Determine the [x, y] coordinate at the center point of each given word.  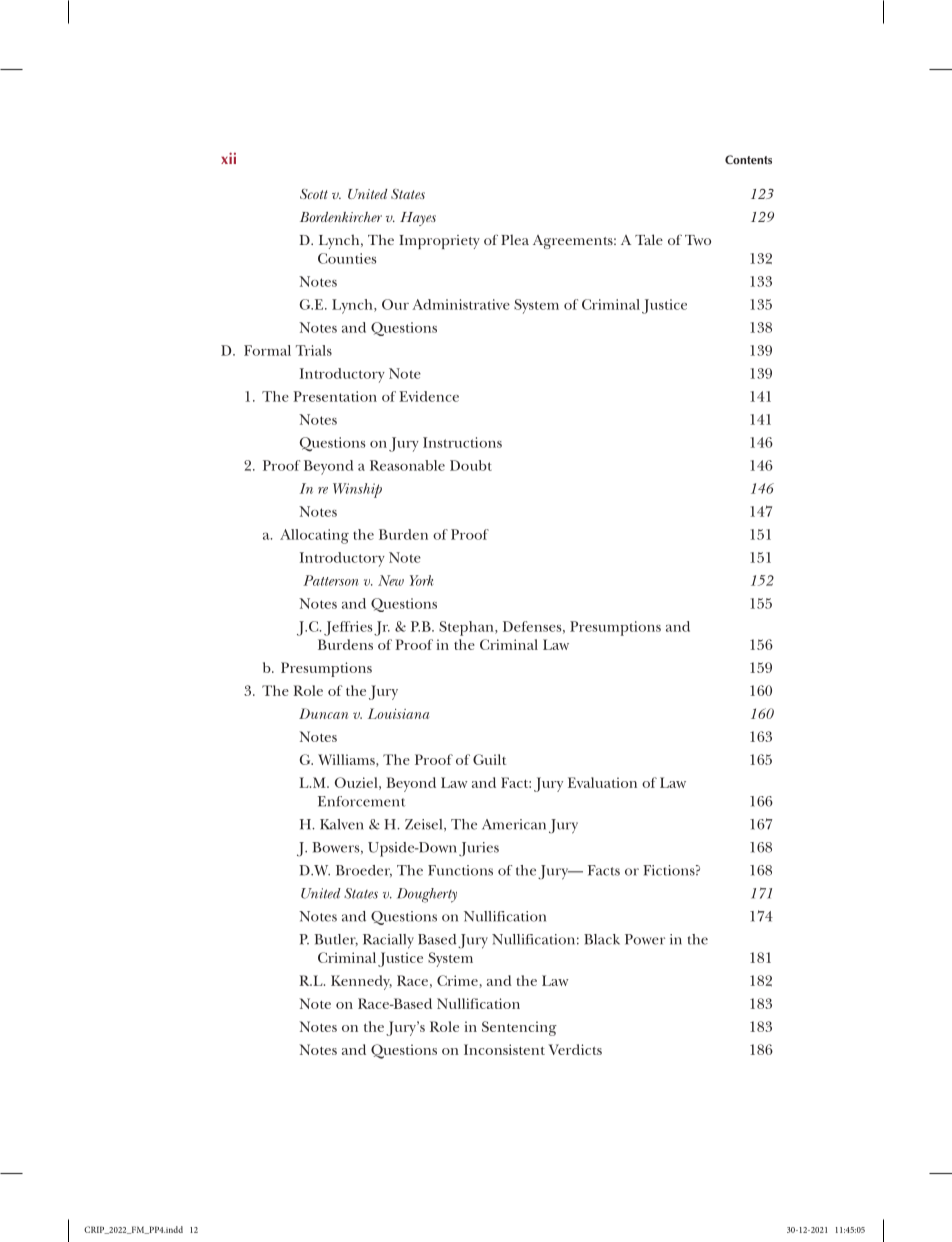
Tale [649, 239]
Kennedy [361, 982]
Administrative [461, 304]
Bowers [337, 848]
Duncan [323, 713]
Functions [460, 870]
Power [645, 939]
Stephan [467, 628]
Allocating [314, 536]
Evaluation [602, 782]
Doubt [471, 465]
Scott [314, 194]
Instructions [462, 442]
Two [698, 240]
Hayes [418, 219]
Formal [267, 350]
